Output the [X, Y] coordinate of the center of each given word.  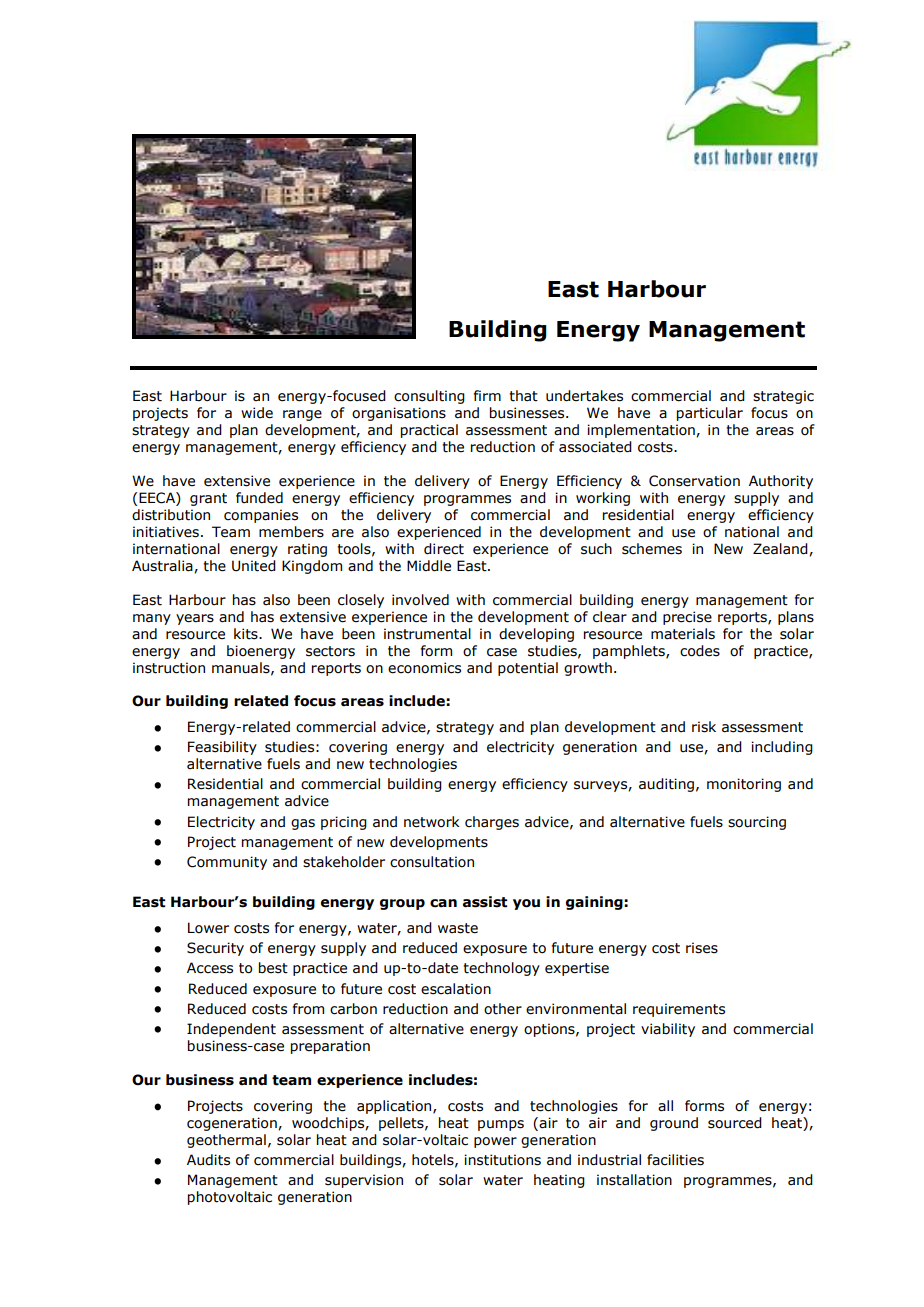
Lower [208, 928]
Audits [208, 1160]
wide [257, 413]
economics [424, 668]
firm [487, 395]
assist [485, 902]
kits [247, 634]
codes [700, 651]
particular [710, 414]
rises [702, 948]
